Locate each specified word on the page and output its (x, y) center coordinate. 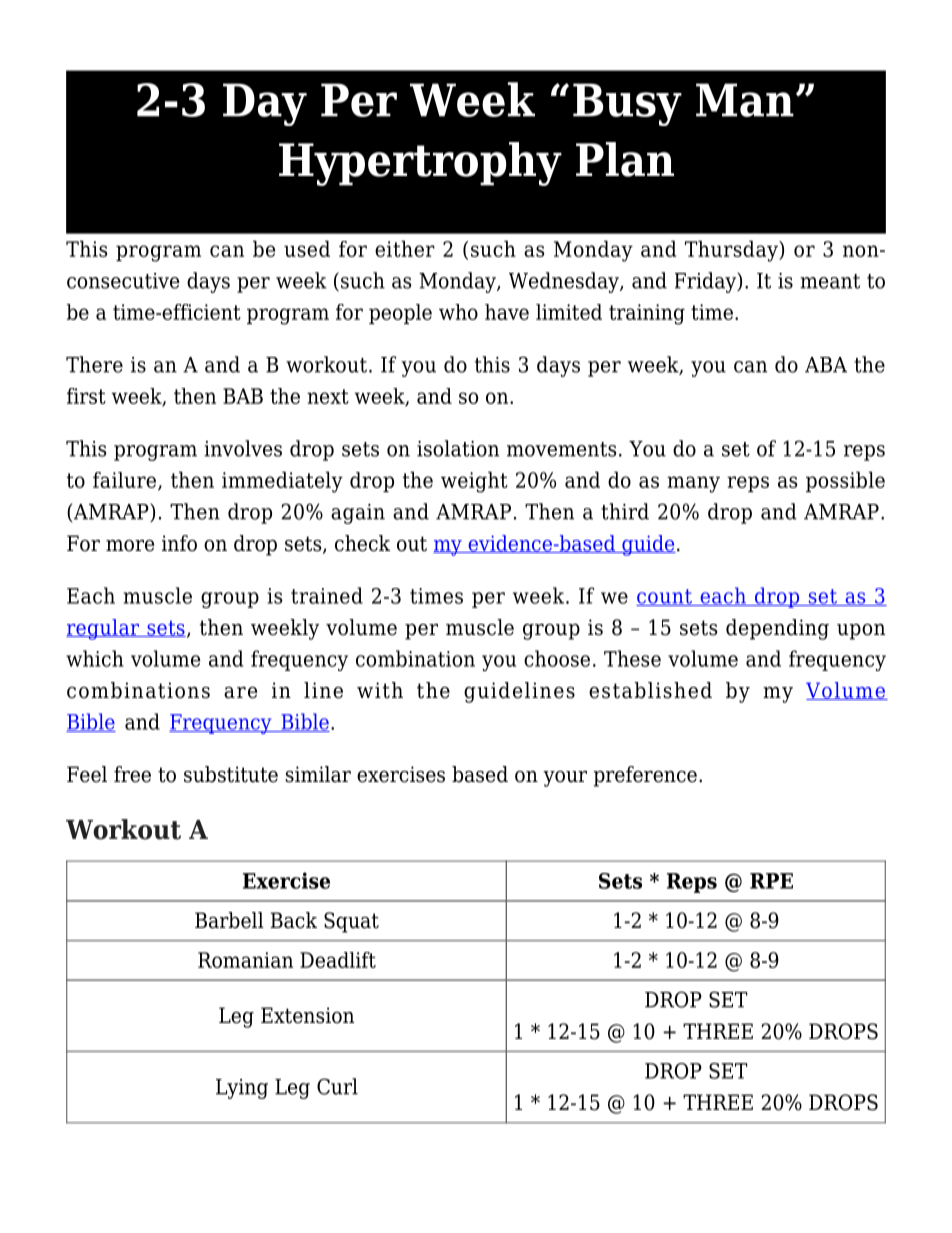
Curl (337, 1086)
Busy (627, 104)
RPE (771, 881)
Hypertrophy (420, 164)
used (307, 248)
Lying (242, 1089)
